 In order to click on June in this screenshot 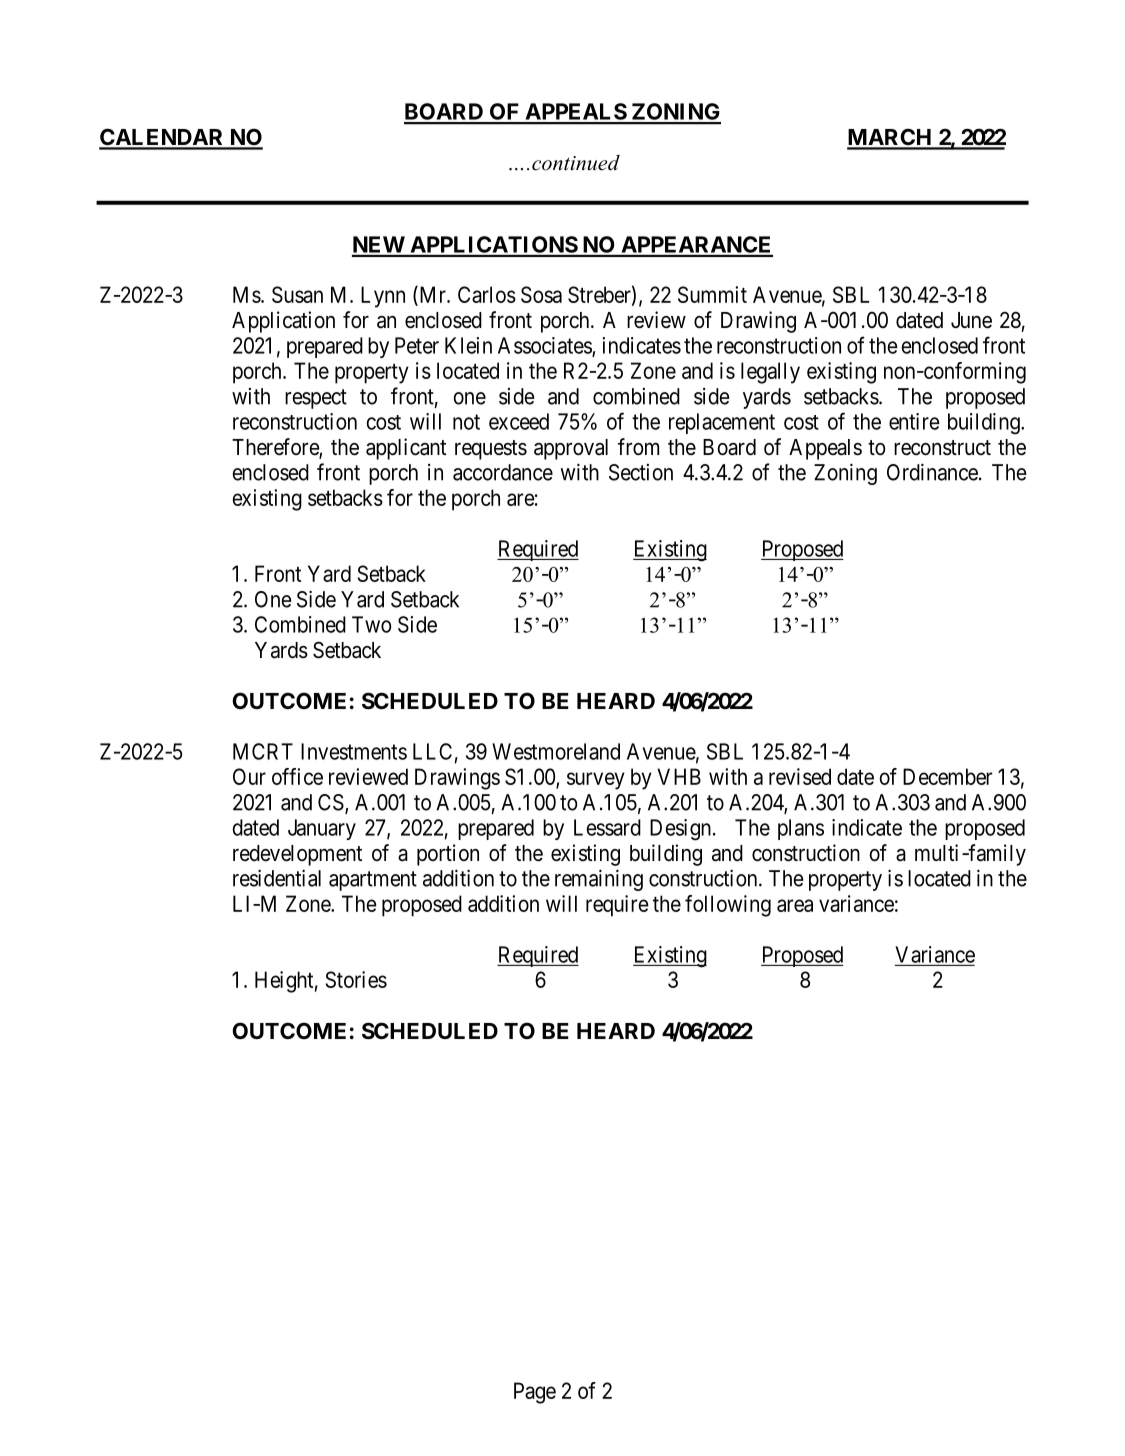, I will do `click(971, 320)`.
